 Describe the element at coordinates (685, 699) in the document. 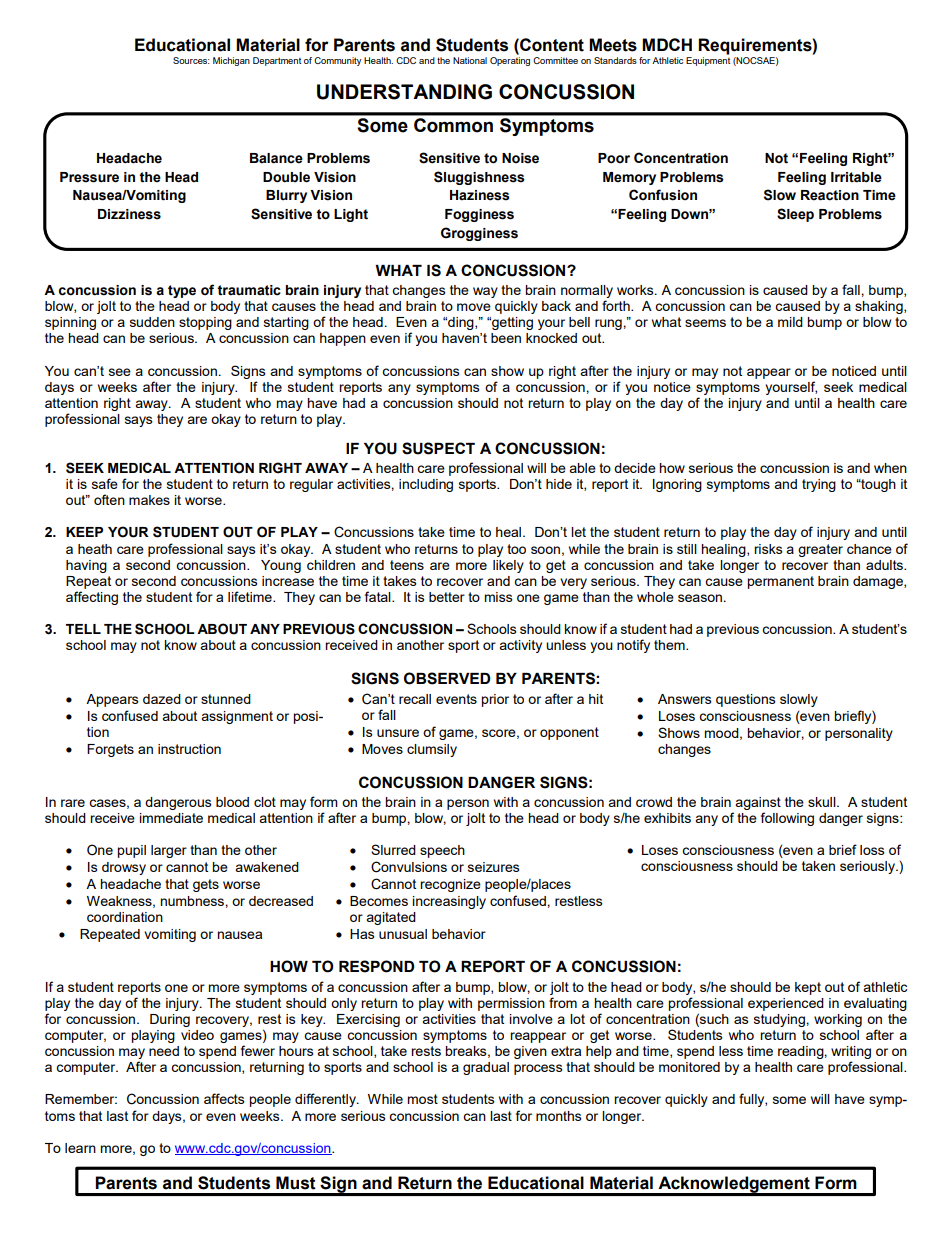

I see `Answers` at that location.
